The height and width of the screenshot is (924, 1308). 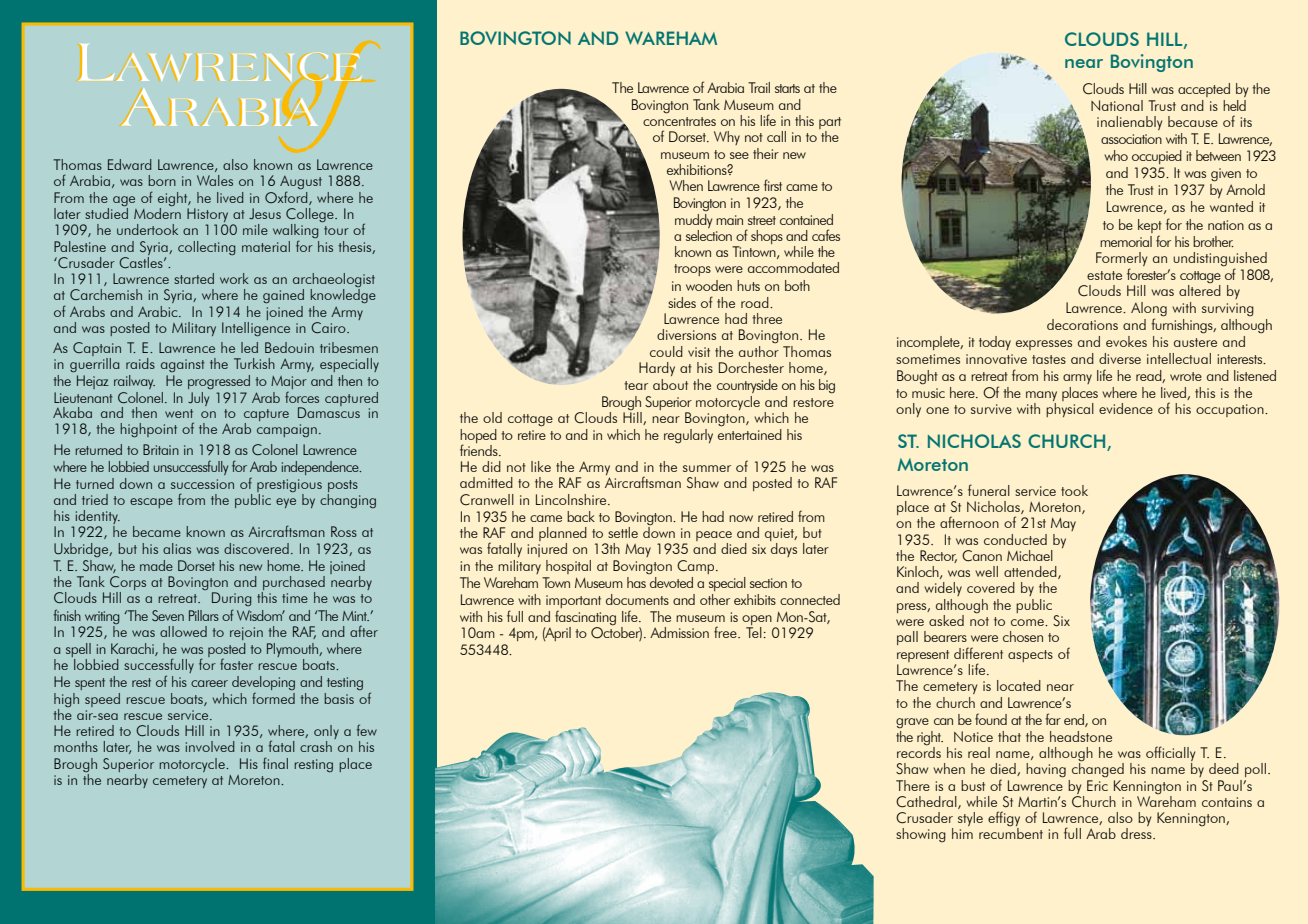 I want to click on final, so click(x=275, y=763).
